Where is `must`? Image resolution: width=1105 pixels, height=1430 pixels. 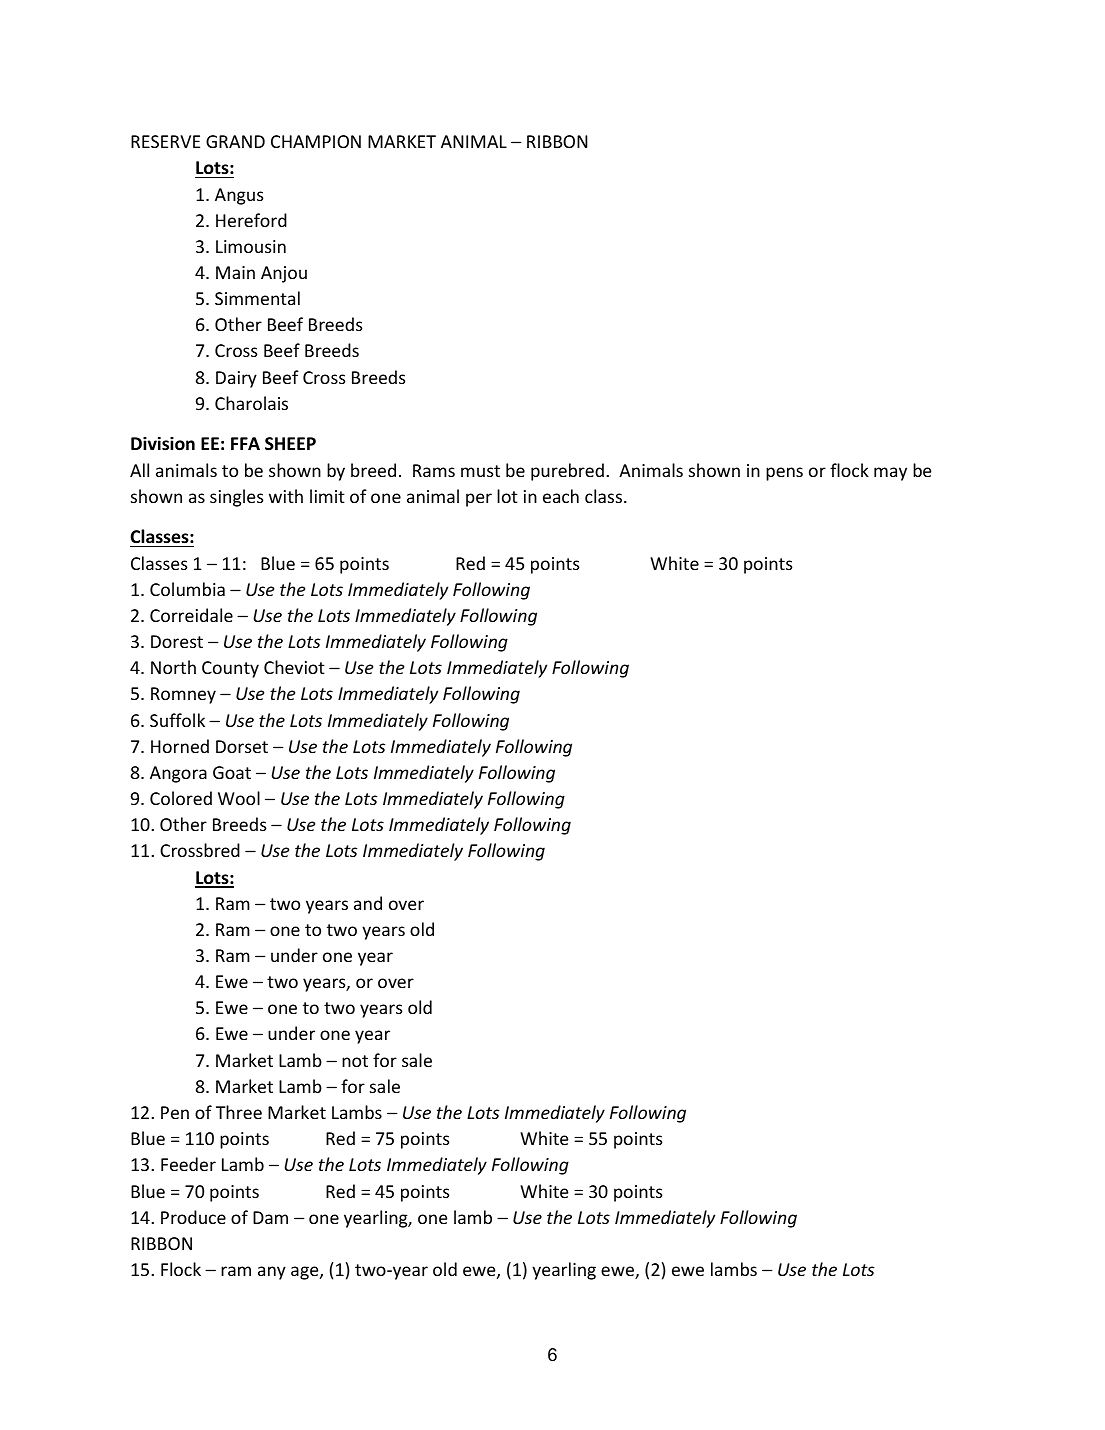 must is located at coordinates (480, 471).
